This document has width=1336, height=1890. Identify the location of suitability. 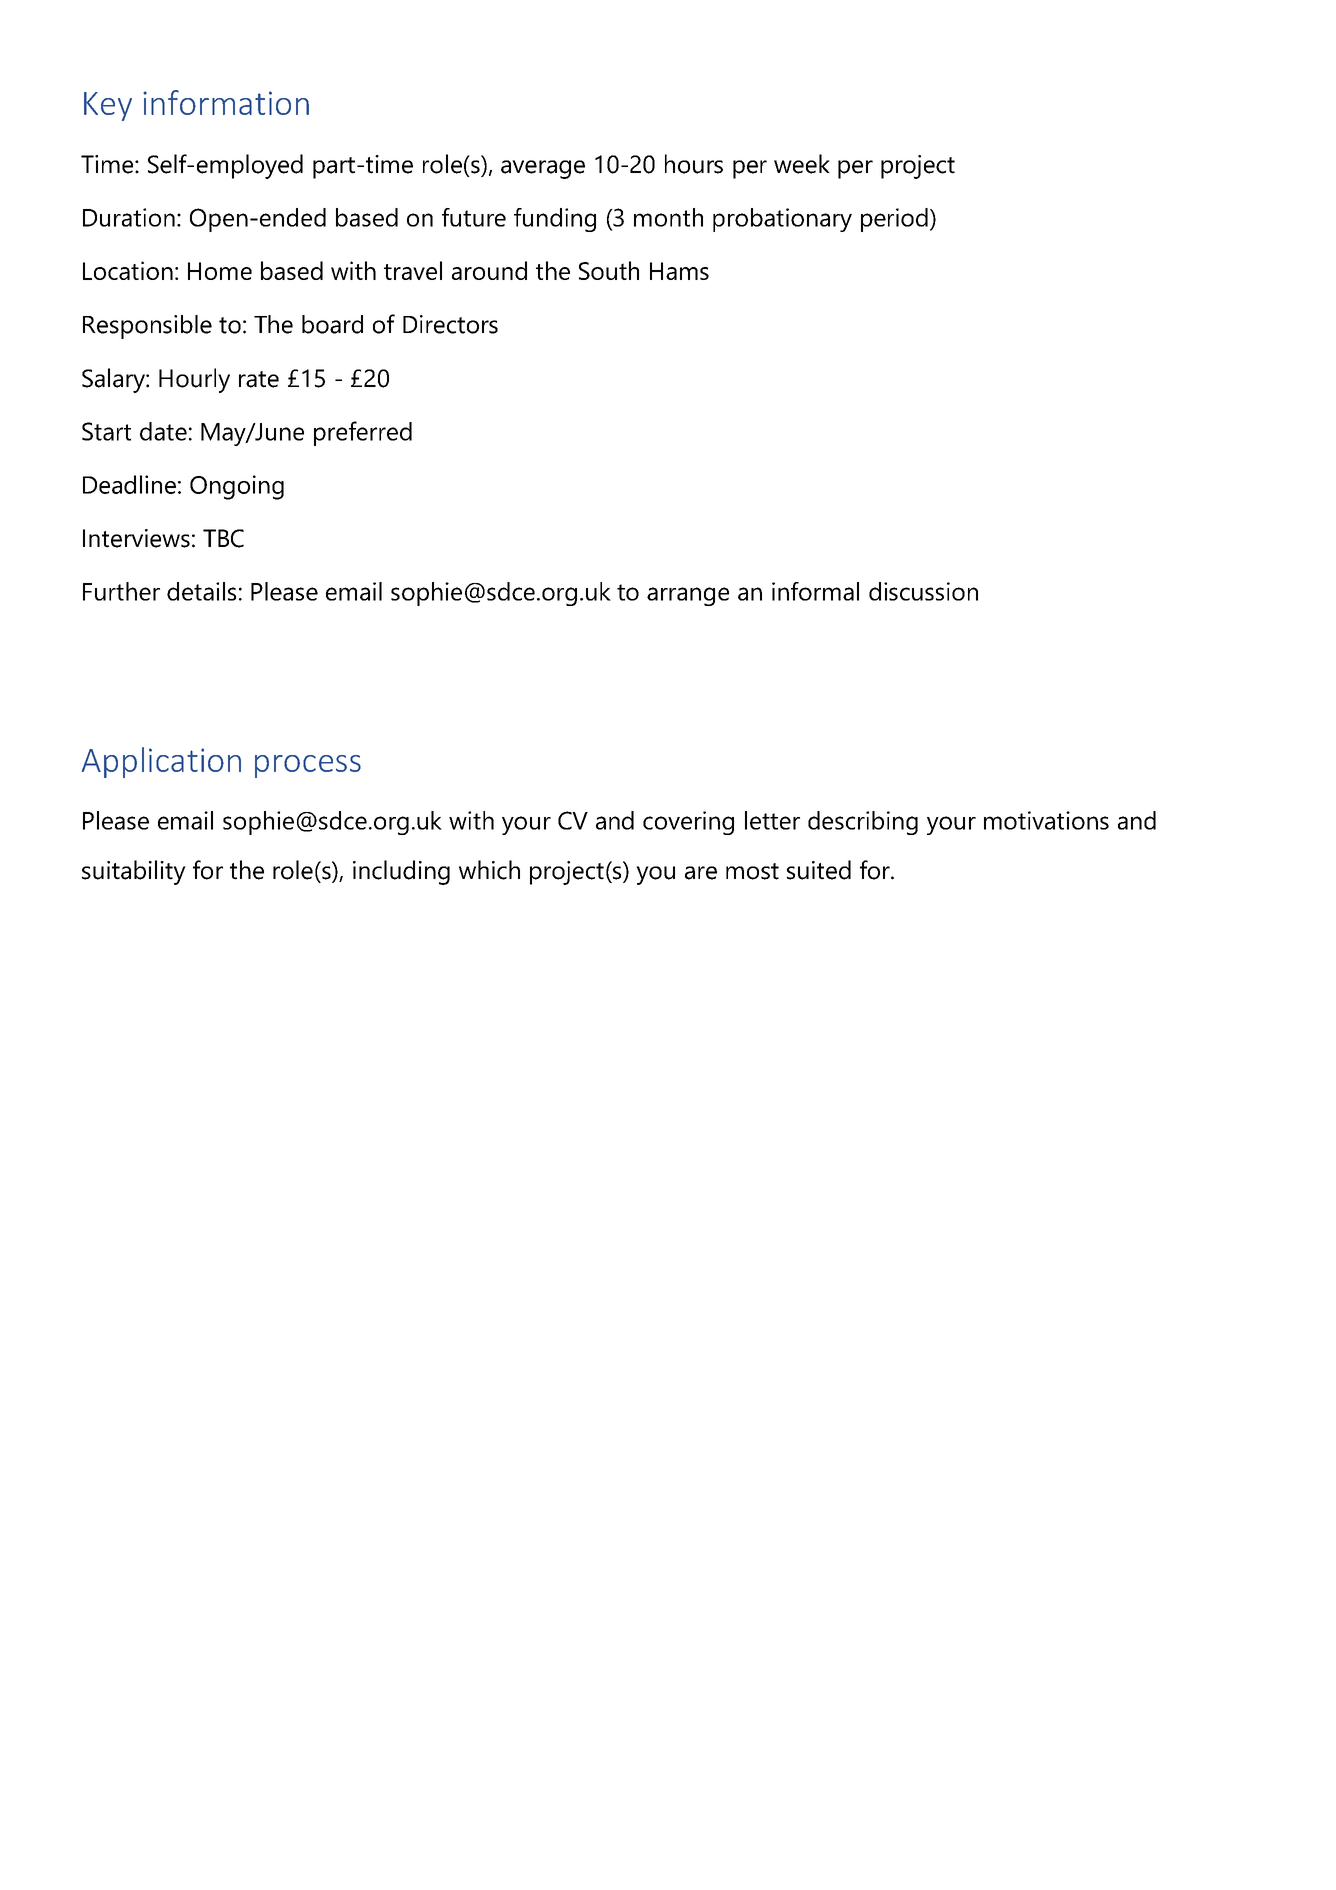
(134, 872).
